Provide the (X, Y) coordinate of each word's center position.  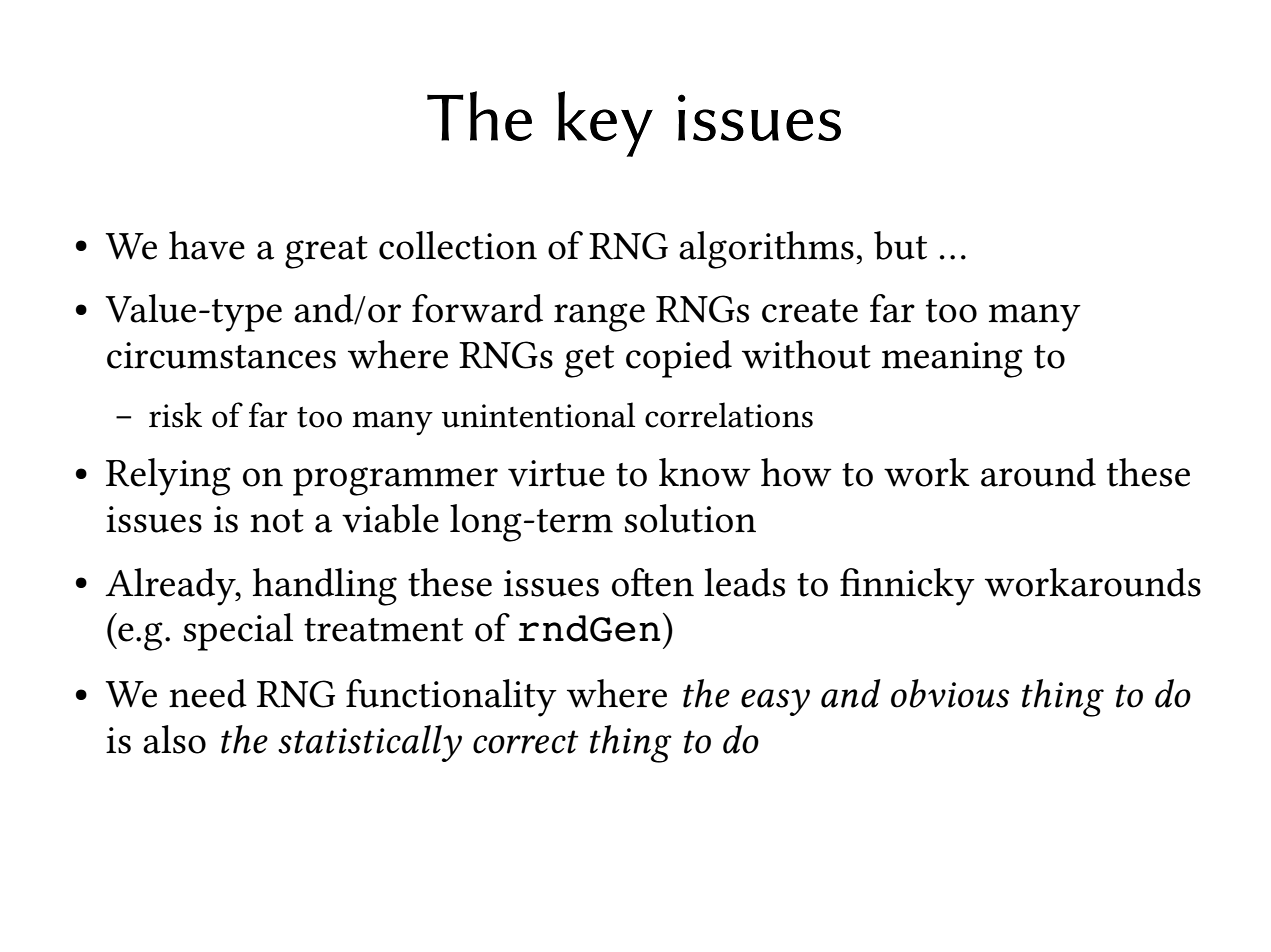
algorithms (766, 250)
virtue (556, 473)
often (653, 582)
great (326, 252)
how (796, 472)
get (589, 361)
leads (744, 582)
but (900, 245)
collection (458, 245)
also (174, 739)
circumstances (221, 355)
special (238, 632)
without (806, 354)
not (277, 521)
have (207, 245)
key (605, 124)
